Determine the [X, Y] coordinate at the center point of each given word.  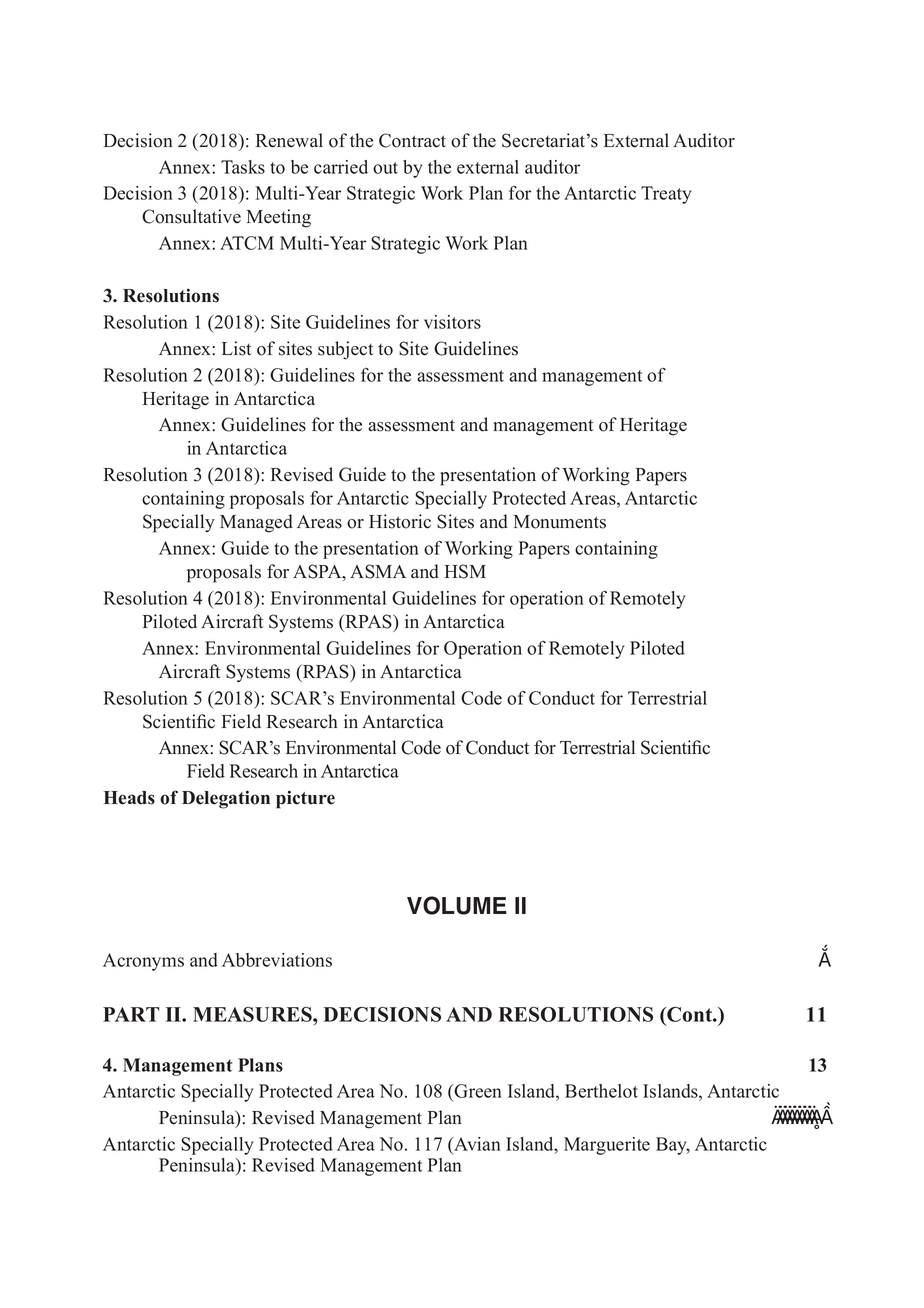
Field [206, 771]
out [385, 168]
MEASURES [253, 1014]
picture [305, 799]
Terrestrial [667, 698]
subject [345, 350]
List [236, 348]
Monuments [559, 522]
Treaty [666, 195]
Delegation [226, 799]
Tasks [243, 167]
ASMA [378, 571]
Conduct [562, 698]
